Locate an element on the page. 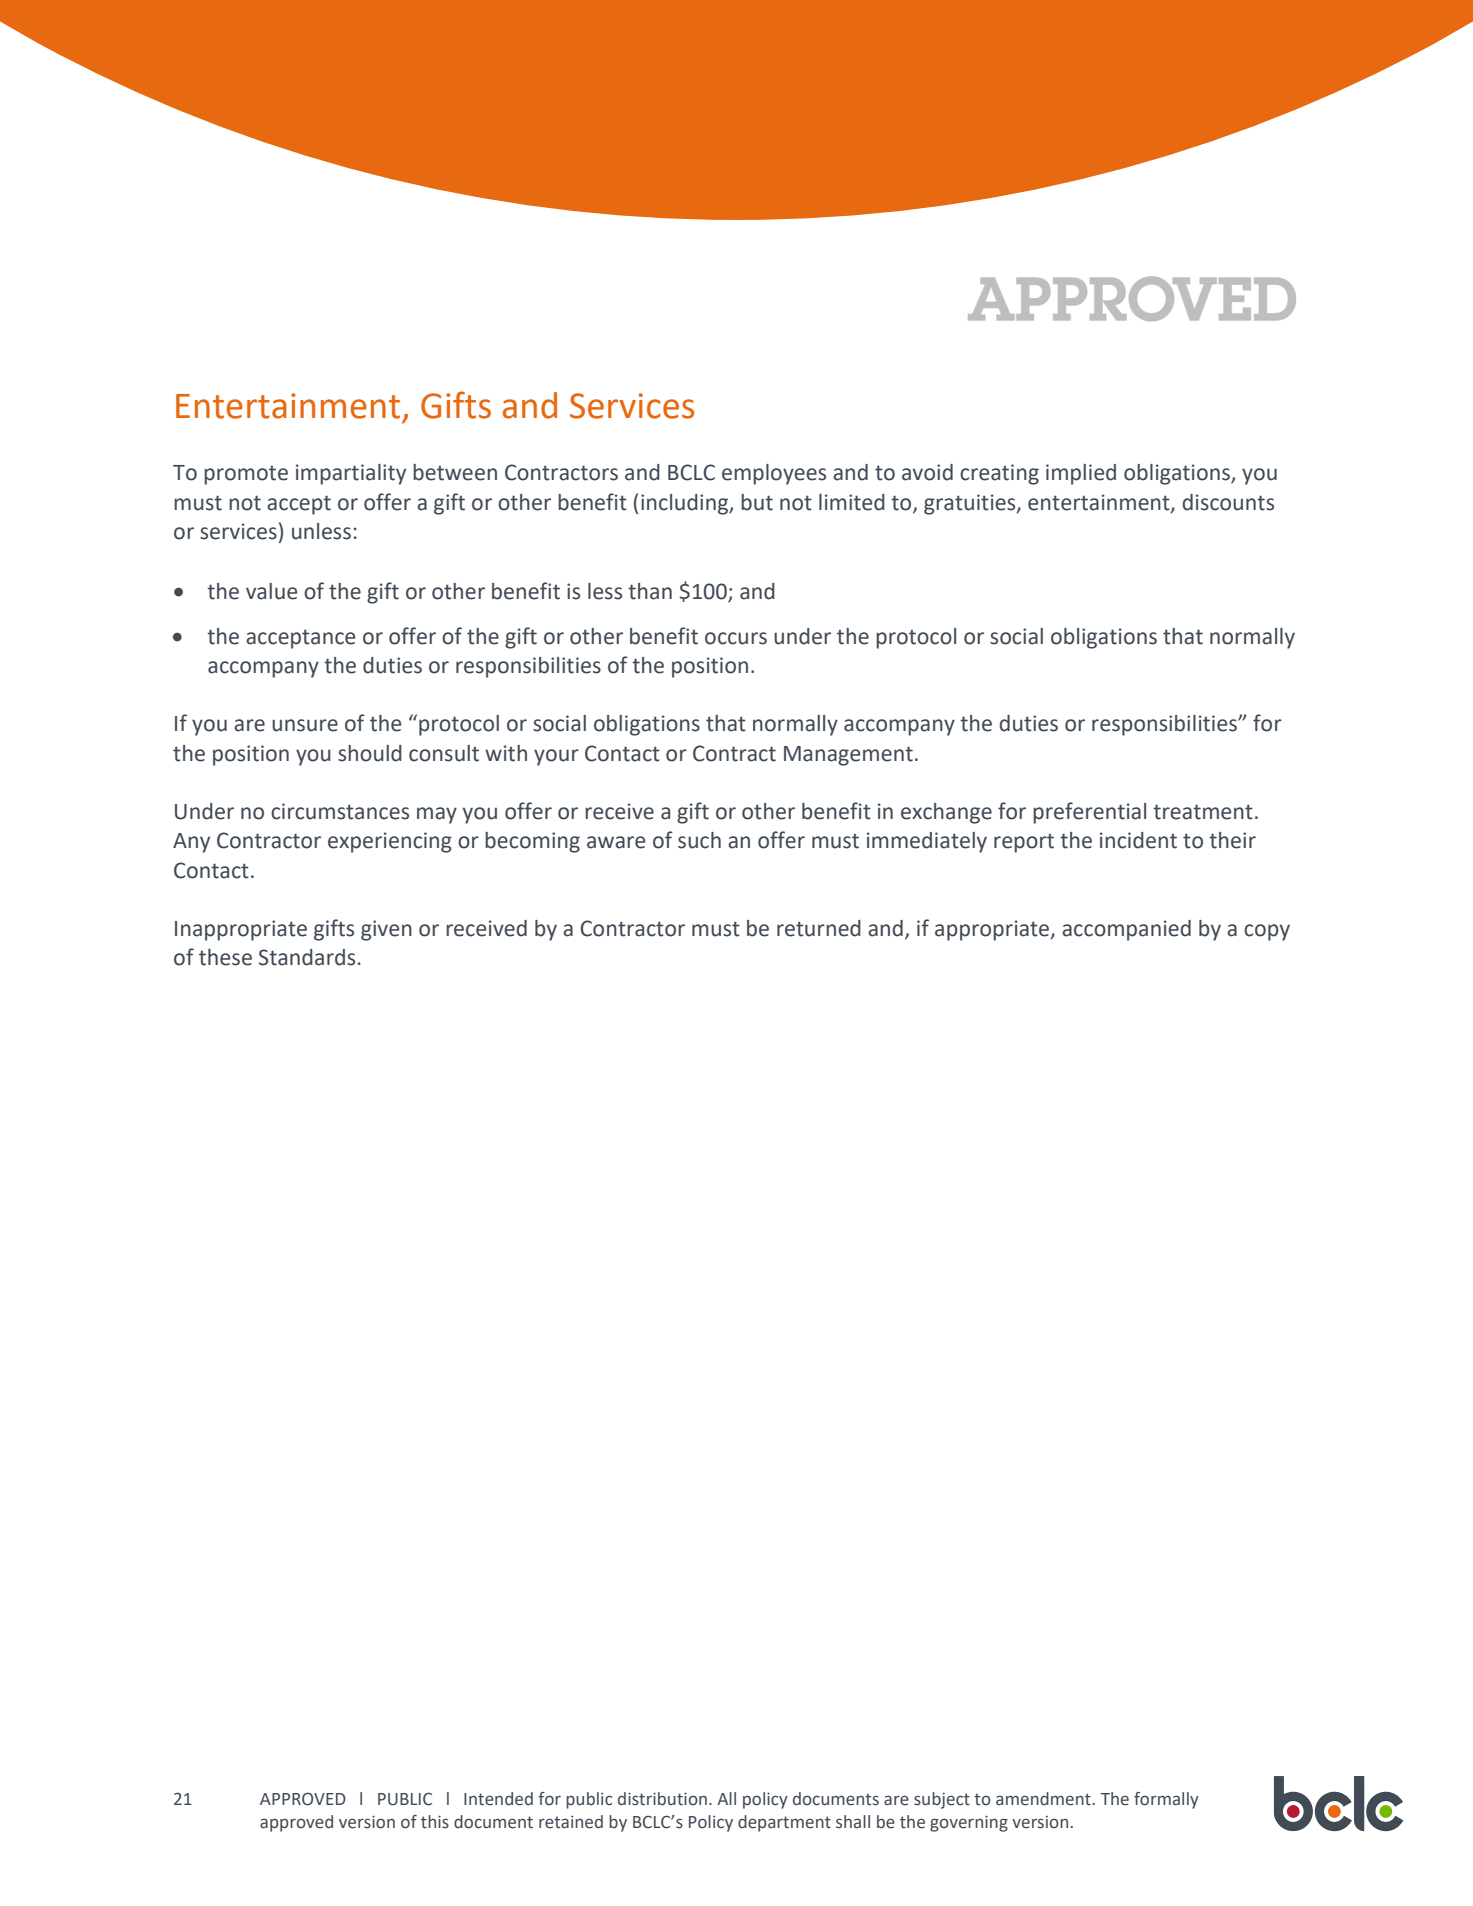 This page has width=1473, height=1906. implied is located at coordinates (1081, 474).
